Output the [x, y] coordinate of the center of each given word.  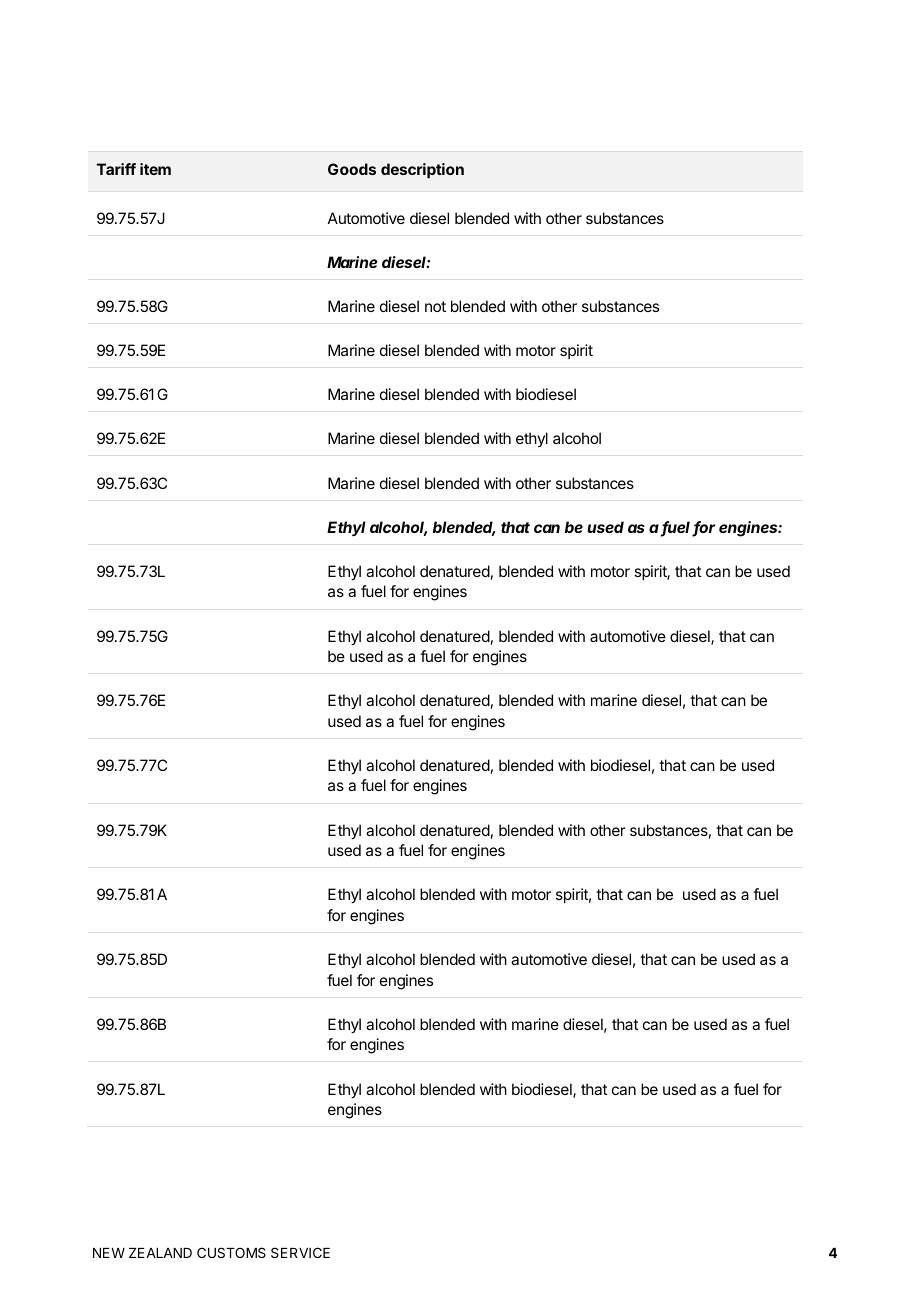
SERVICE [300, 1252]
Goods [352, 169]
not [435, 306]
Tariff [116, 169]
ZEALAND [160, 1253]
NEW [109, 1253]
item [155, 169]
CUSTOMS [231, 1252]
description [422, 170]
